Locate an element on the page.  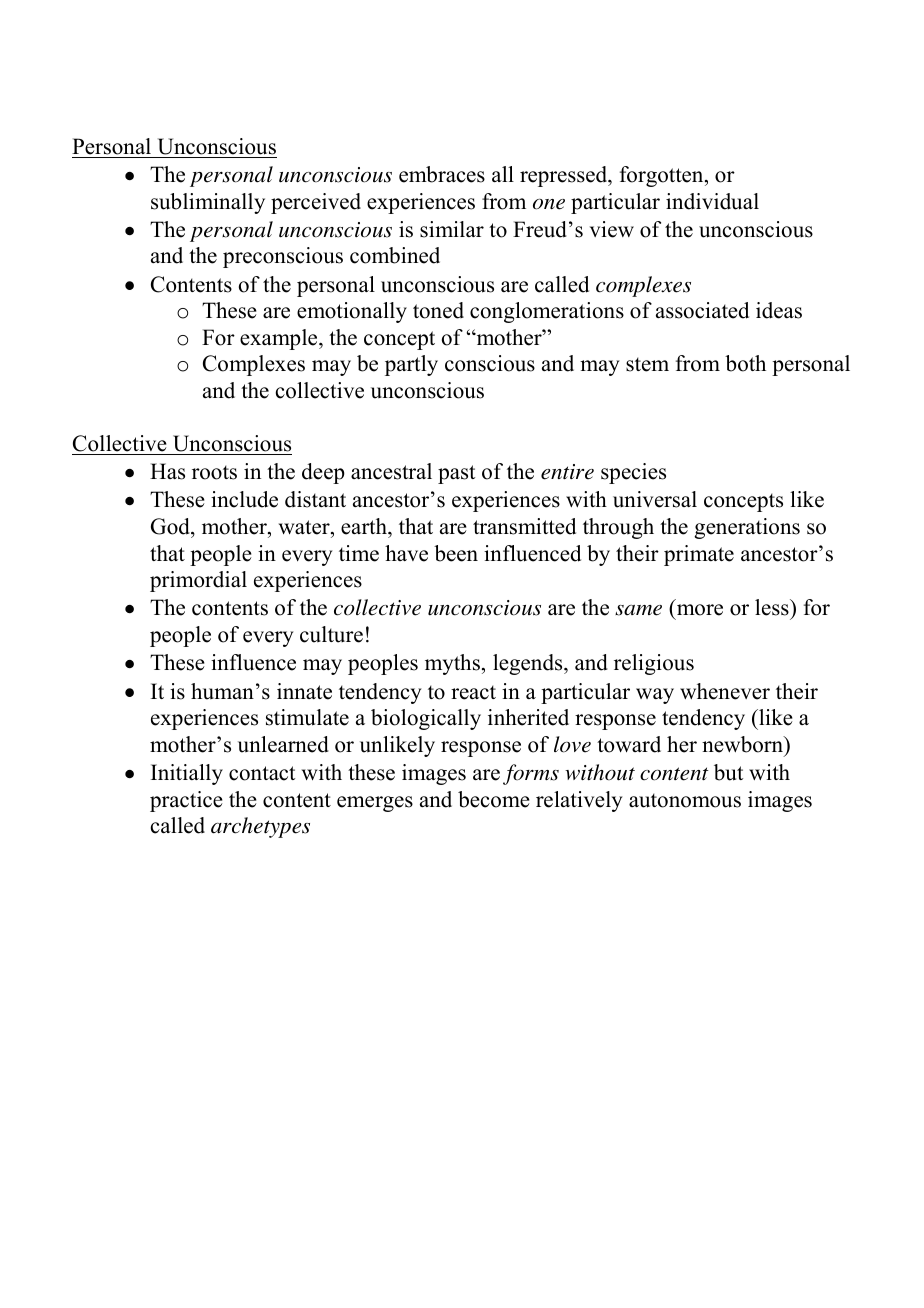
subliminally is located at coordinates (208, 203).
